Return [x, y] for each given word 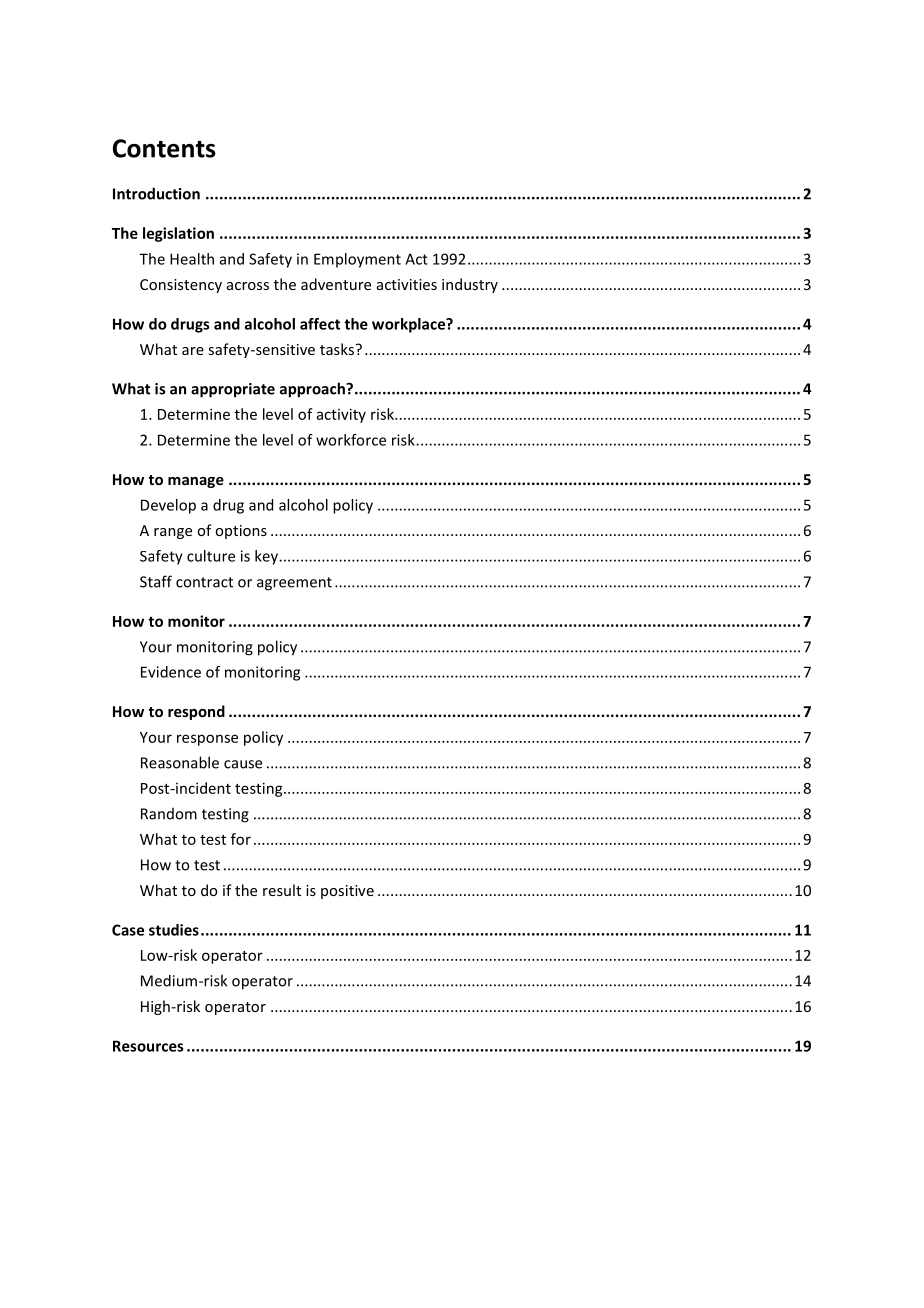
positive [347, 892]
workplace [410, 325]
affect [320, 324]
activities [407, 284]
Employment [357, 260]
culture [211, 556]
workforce [351, 440]
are [193, 351]
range [173, 533]
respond [196, 712]
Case [128, 930]
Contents [164, 148]
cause [243, 764]
